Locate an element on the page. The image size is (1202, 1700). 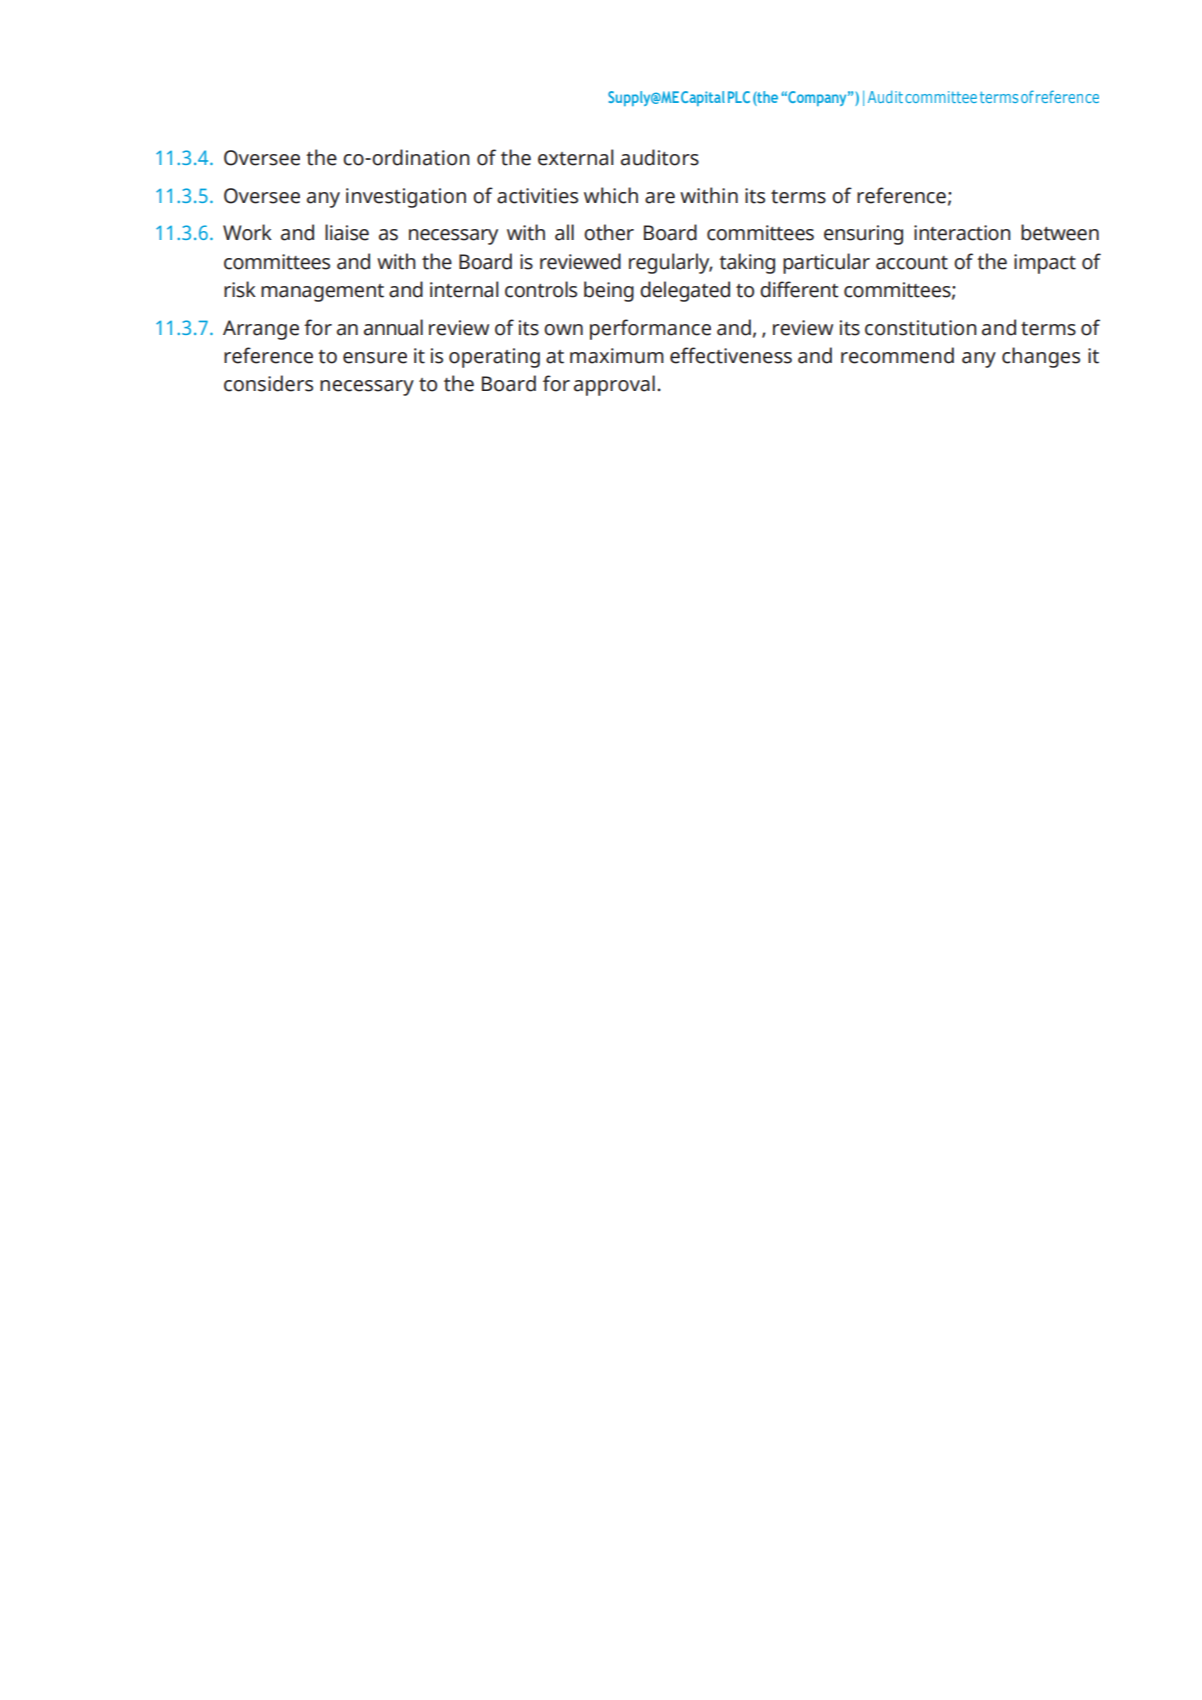
liaise is located at coordinates (347, 232).
